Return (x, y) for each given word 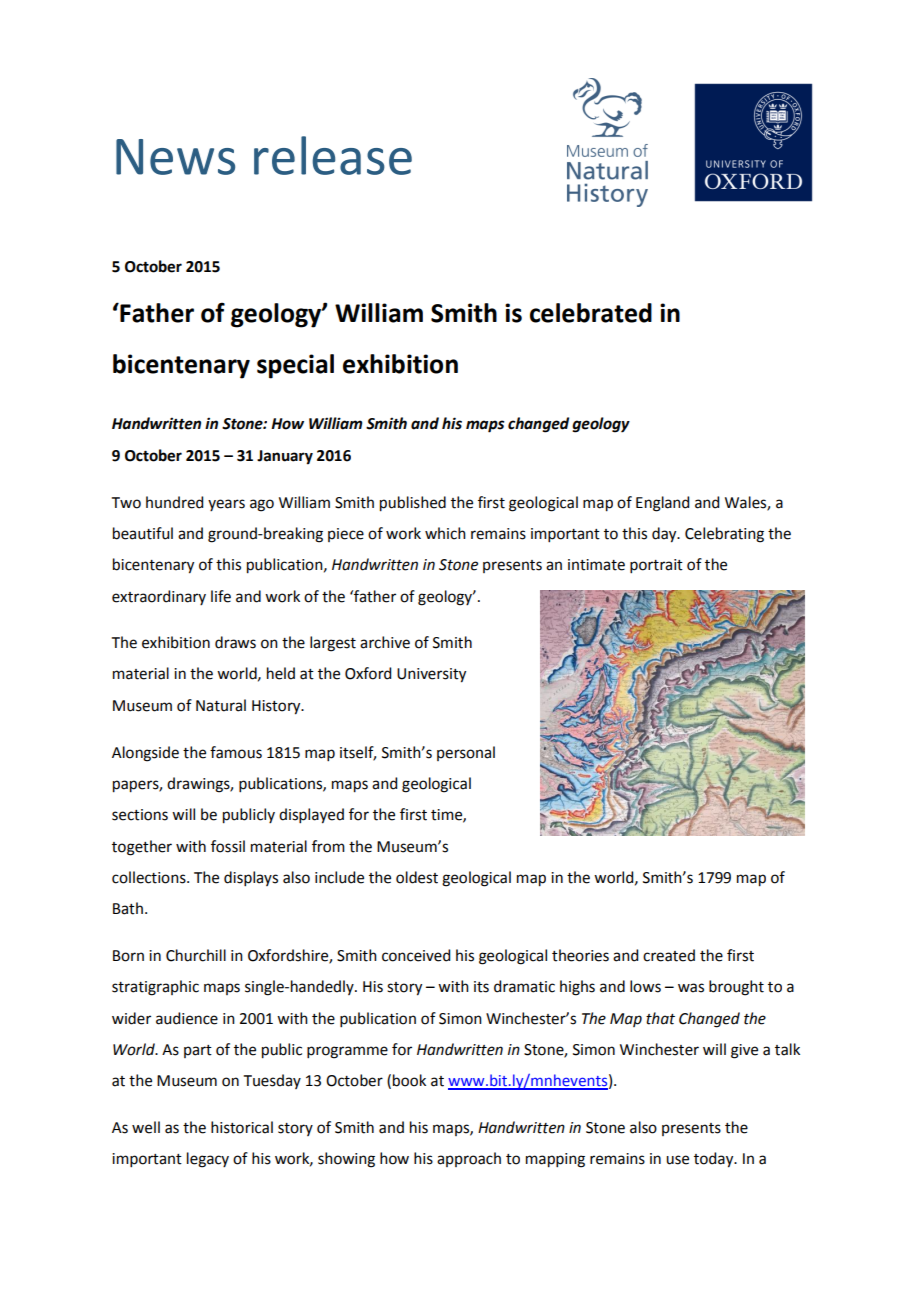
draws (235, 642)
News (175, 157)
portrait (656, 566)
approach (469, 1159)
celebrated (591, 313)
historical (242, 1127)
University (431, 675)
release (333, 155)
